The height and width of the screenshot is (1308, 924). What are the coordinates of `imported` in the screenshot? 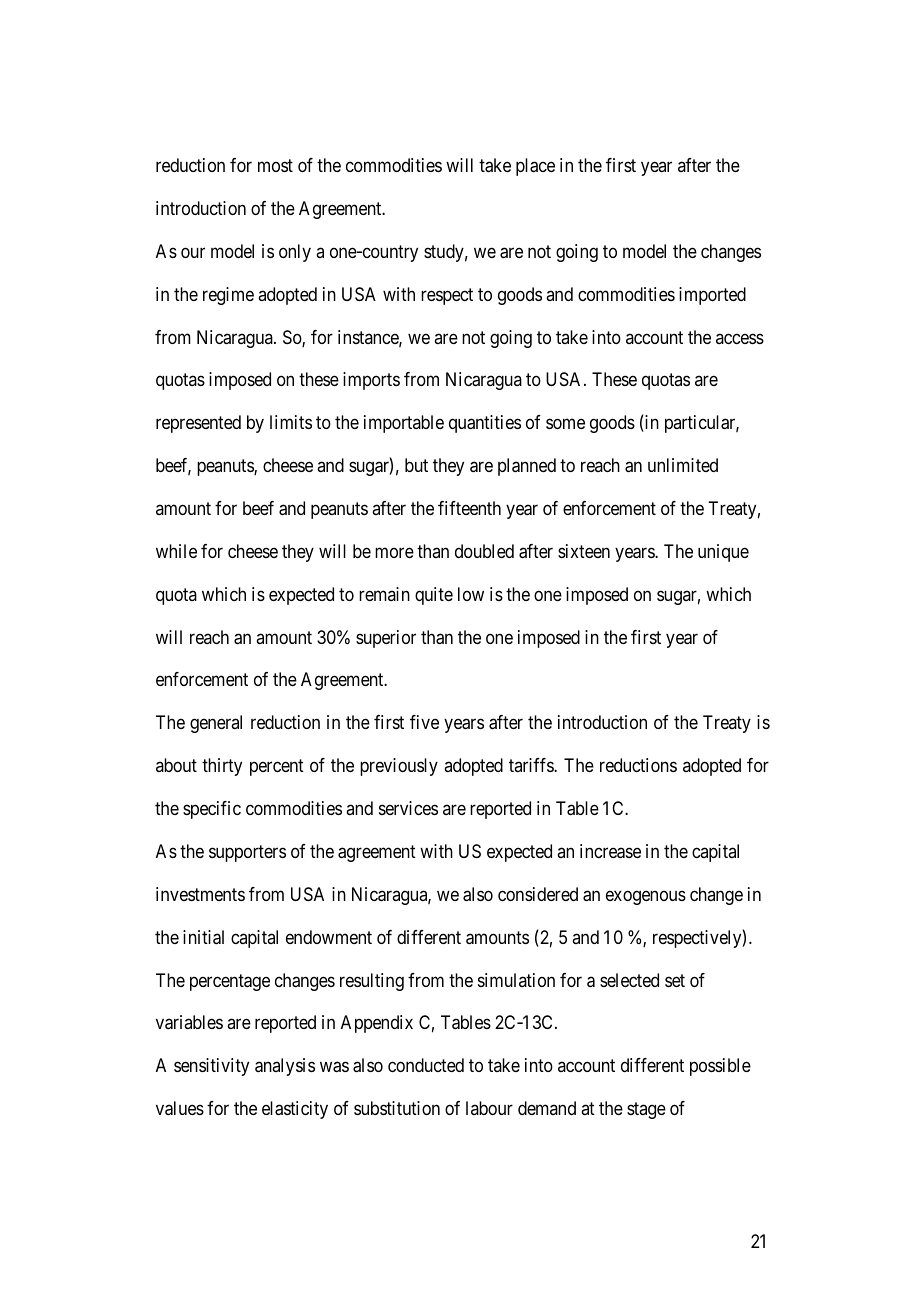 It's located at (712, 296).
